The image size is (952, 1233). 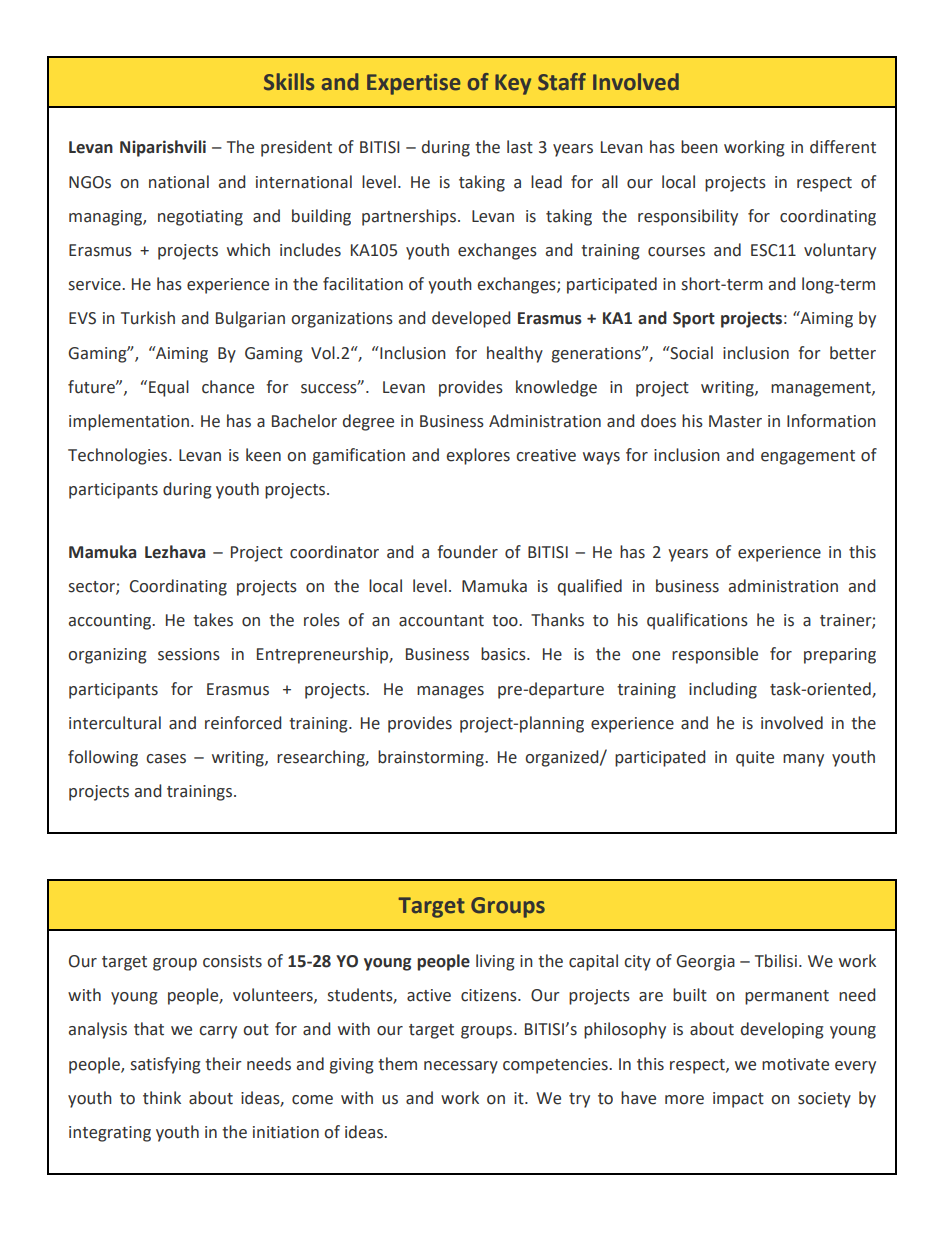 What do you see at coordinates (213, 620) in the screenshot?
I see `takes` at bounding box center [213, 620].
